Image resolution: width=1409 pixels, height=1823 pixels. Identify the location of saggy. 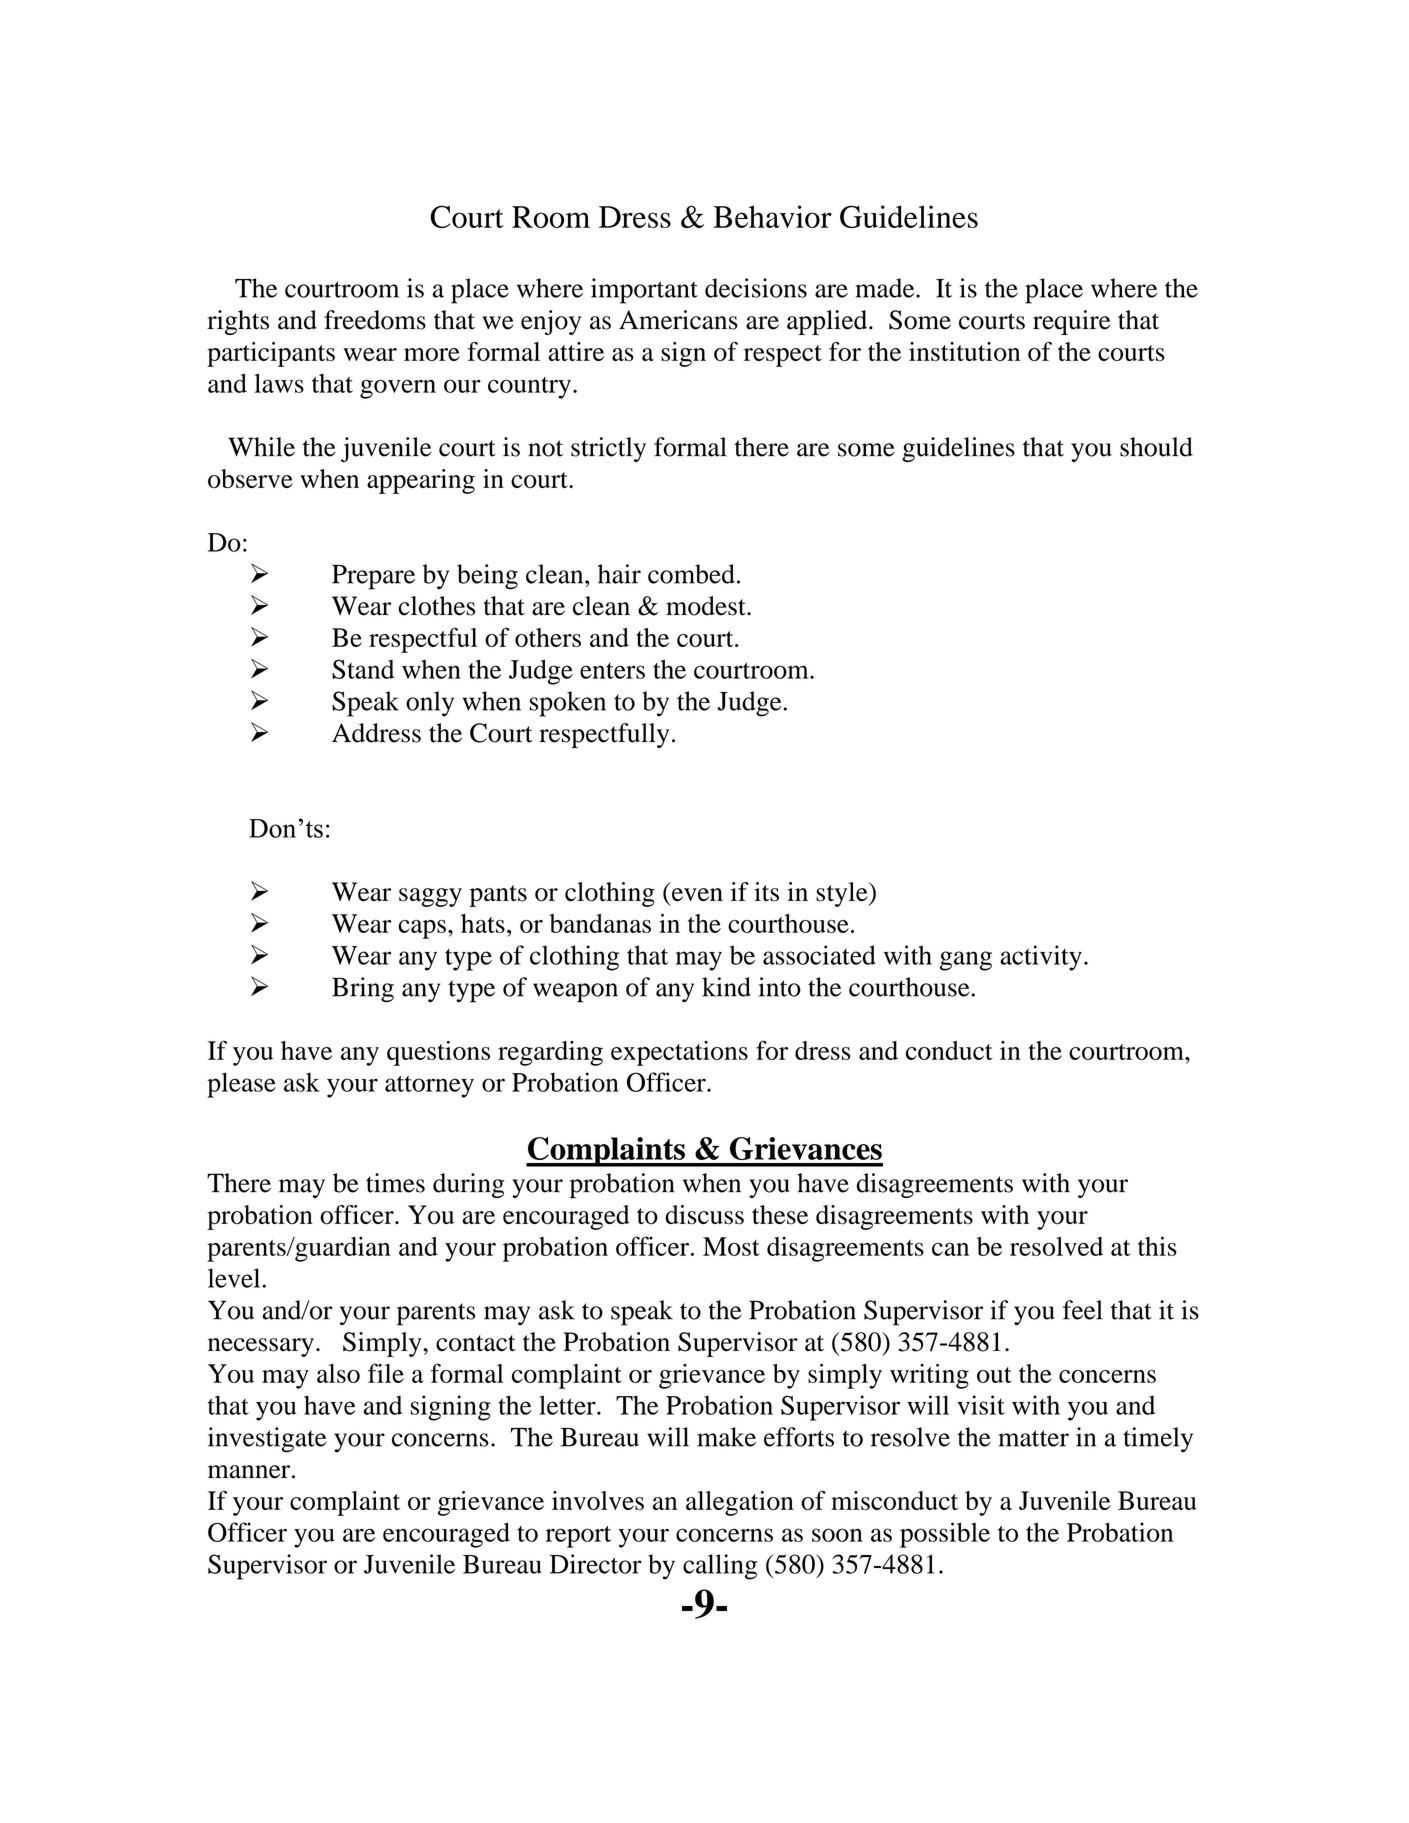
(430, 897).
